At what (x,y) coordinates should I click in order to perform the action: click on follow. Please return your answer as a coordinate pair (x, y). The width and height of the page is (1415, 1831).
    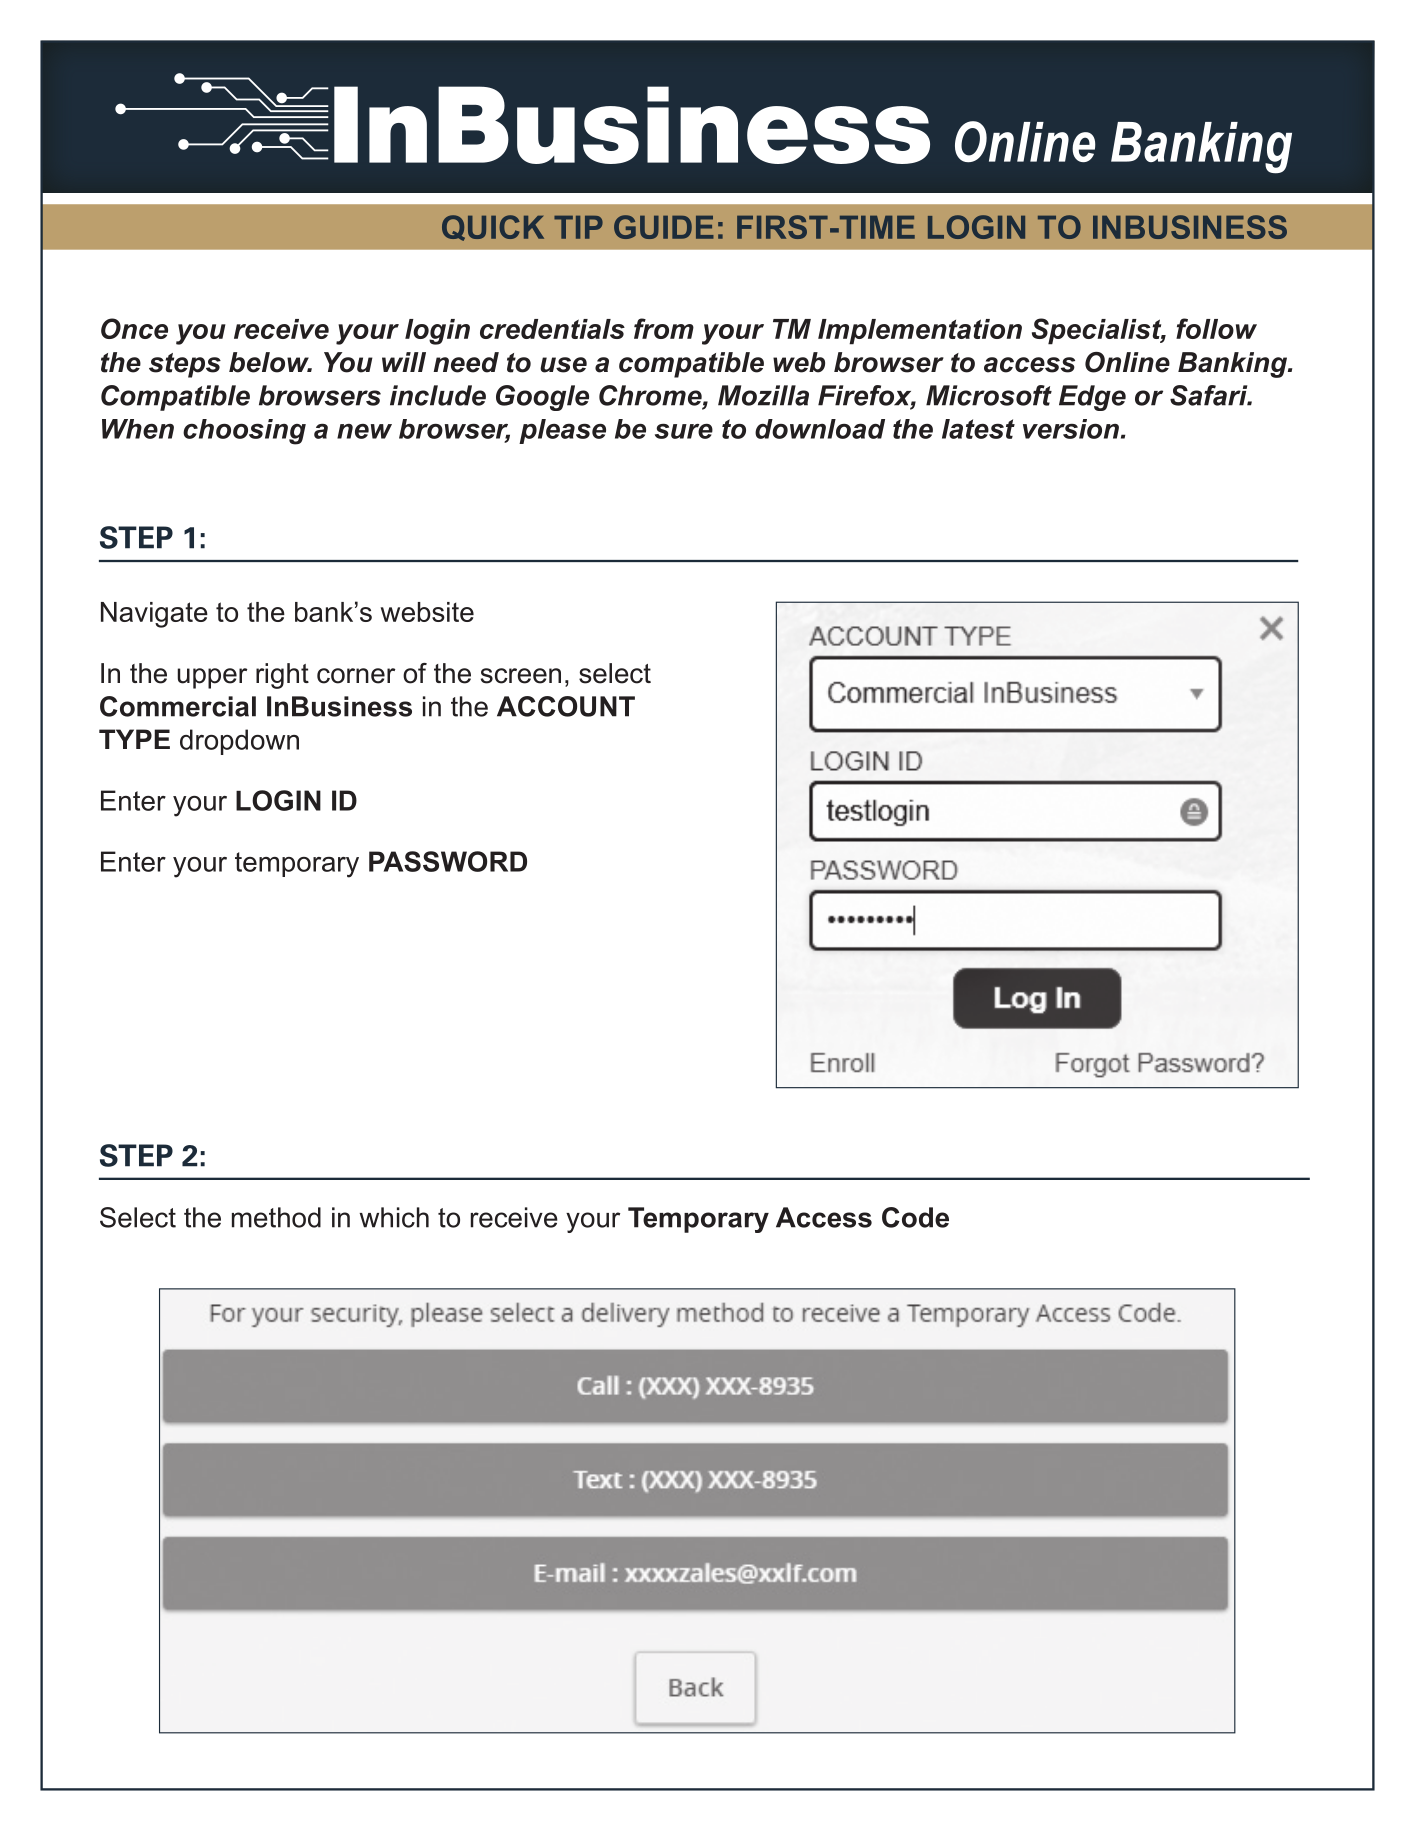
    Looking at the image, I should click on (1216, 328).
